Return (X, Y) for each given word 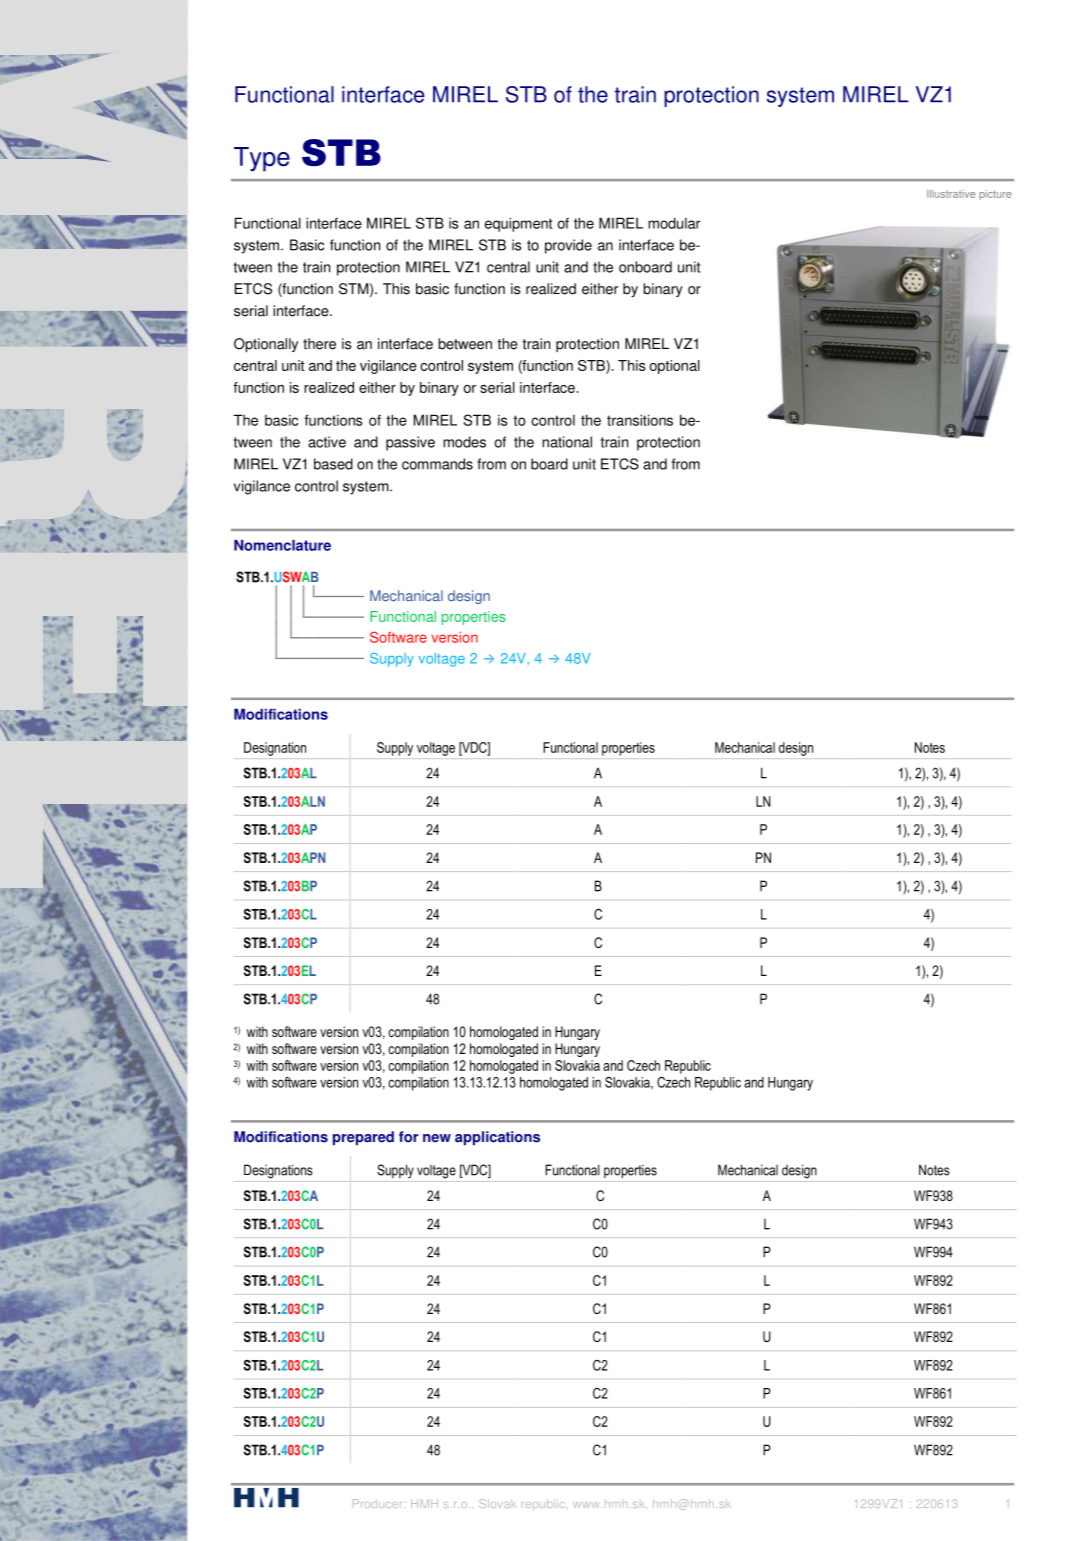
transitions (640, 420)
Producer (377, 1503)
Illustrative (951, 194)
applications (497, 1138)
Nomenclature (282, 545)
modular (674, 223)
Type (262, 159)
